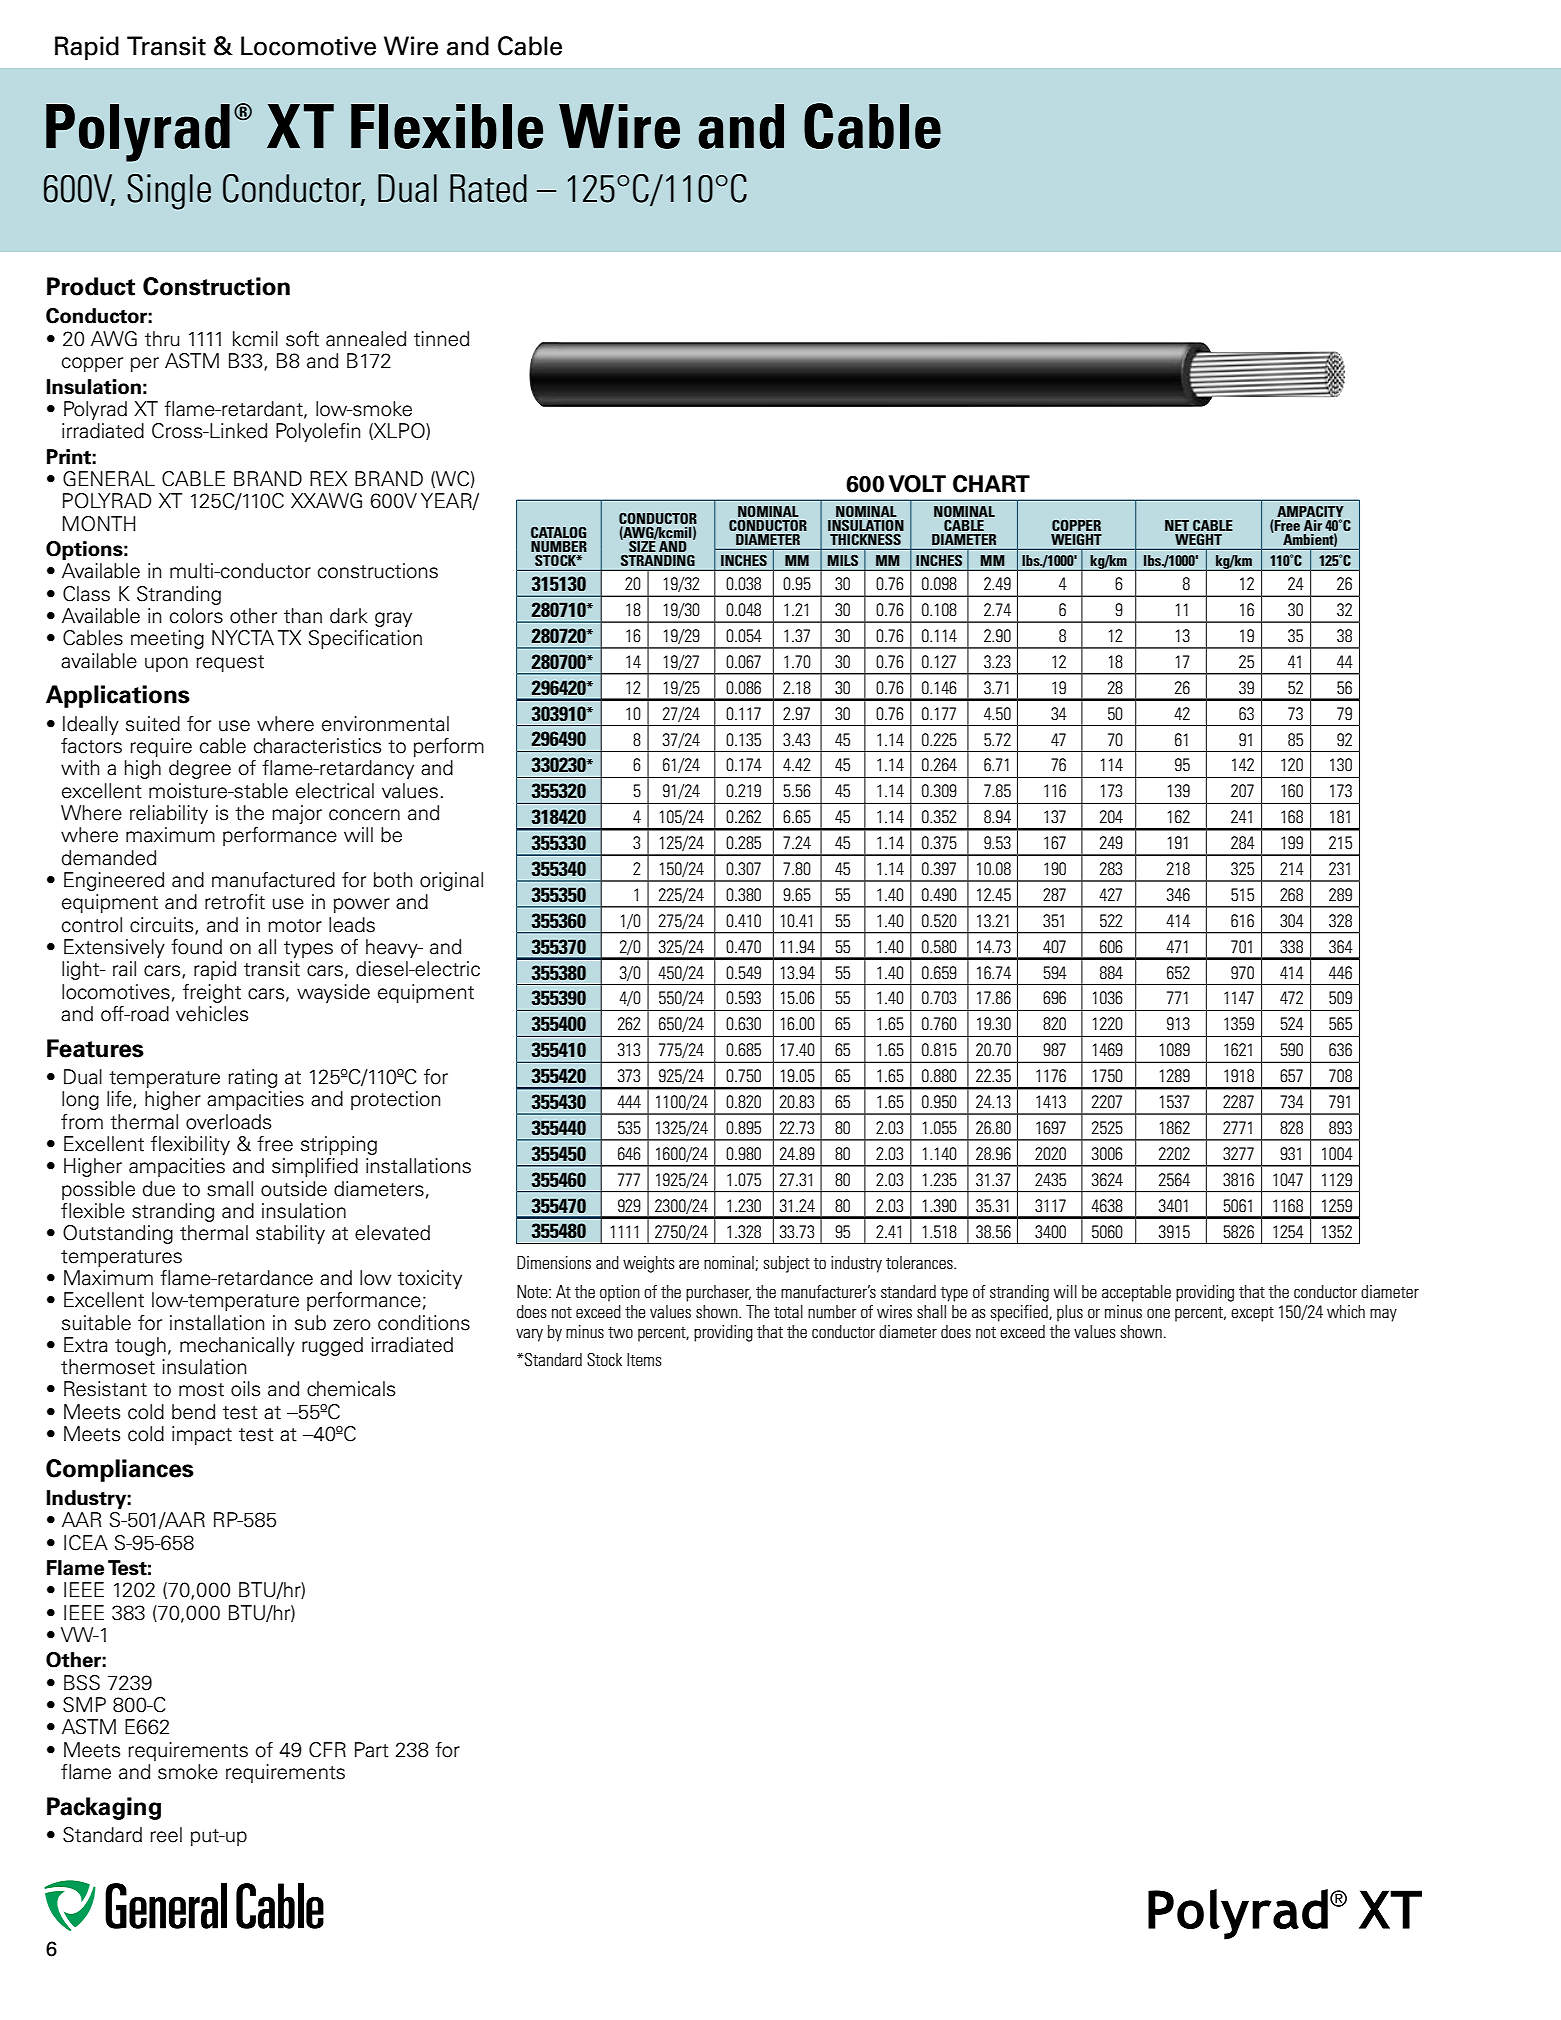 The height and width of the screenshot is (2020, 1561). I want to click on Part, so click(372, 1750).
